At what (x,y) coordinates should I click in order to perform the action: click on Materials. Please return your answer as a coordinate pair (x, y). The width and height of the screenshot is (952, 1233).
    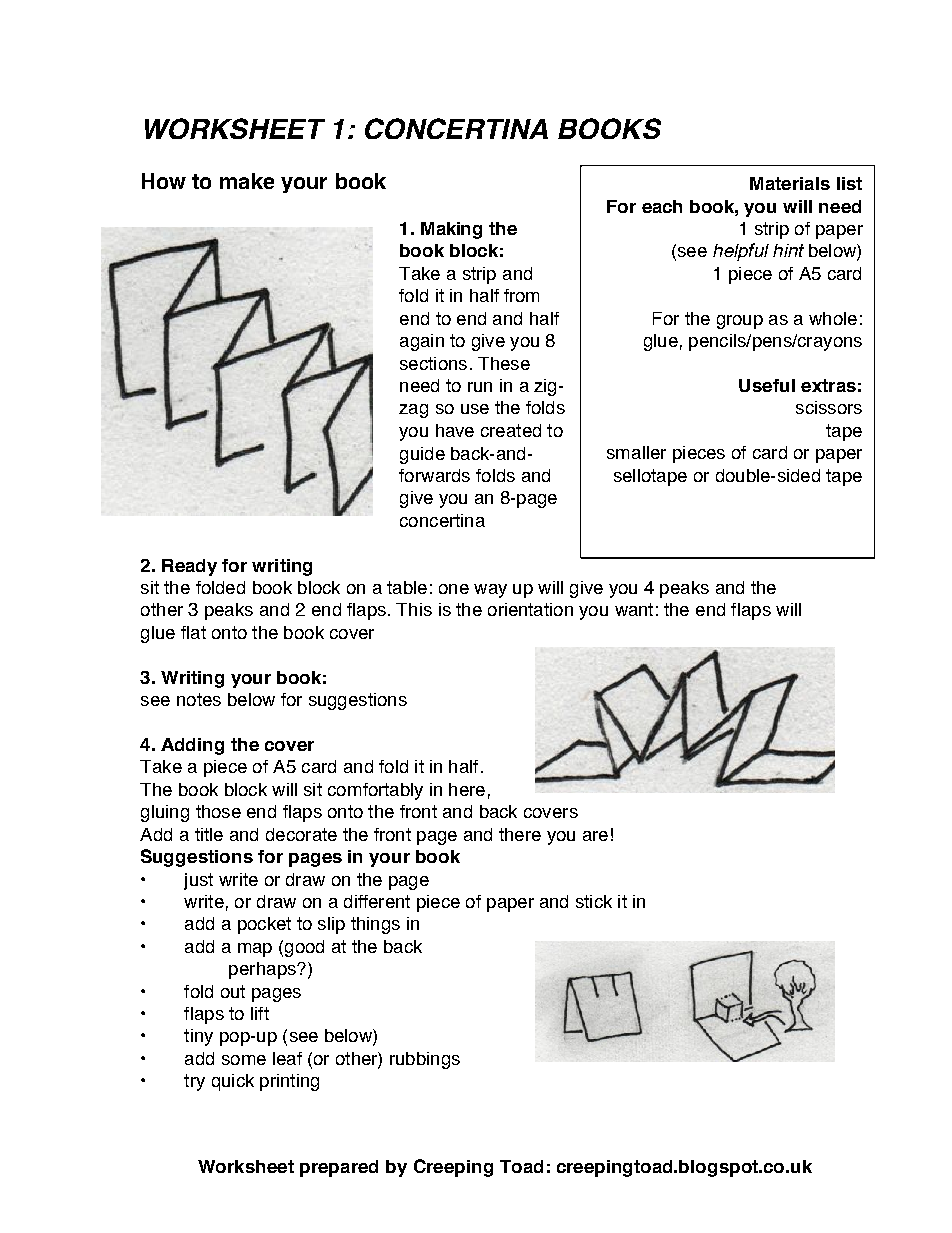
    Looking at the image, I should click on (790, 183).
